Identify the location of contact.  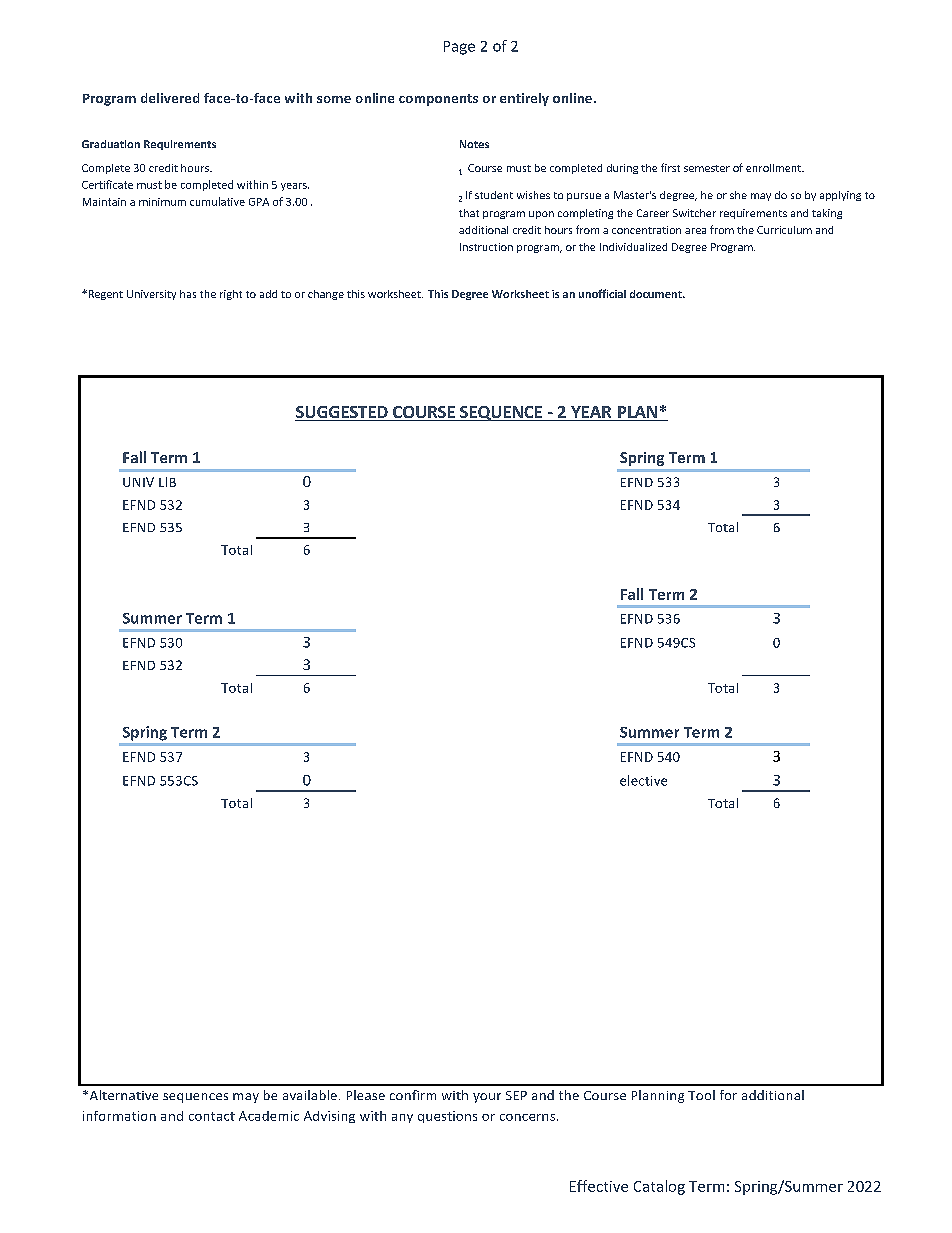
(212, 1116).
